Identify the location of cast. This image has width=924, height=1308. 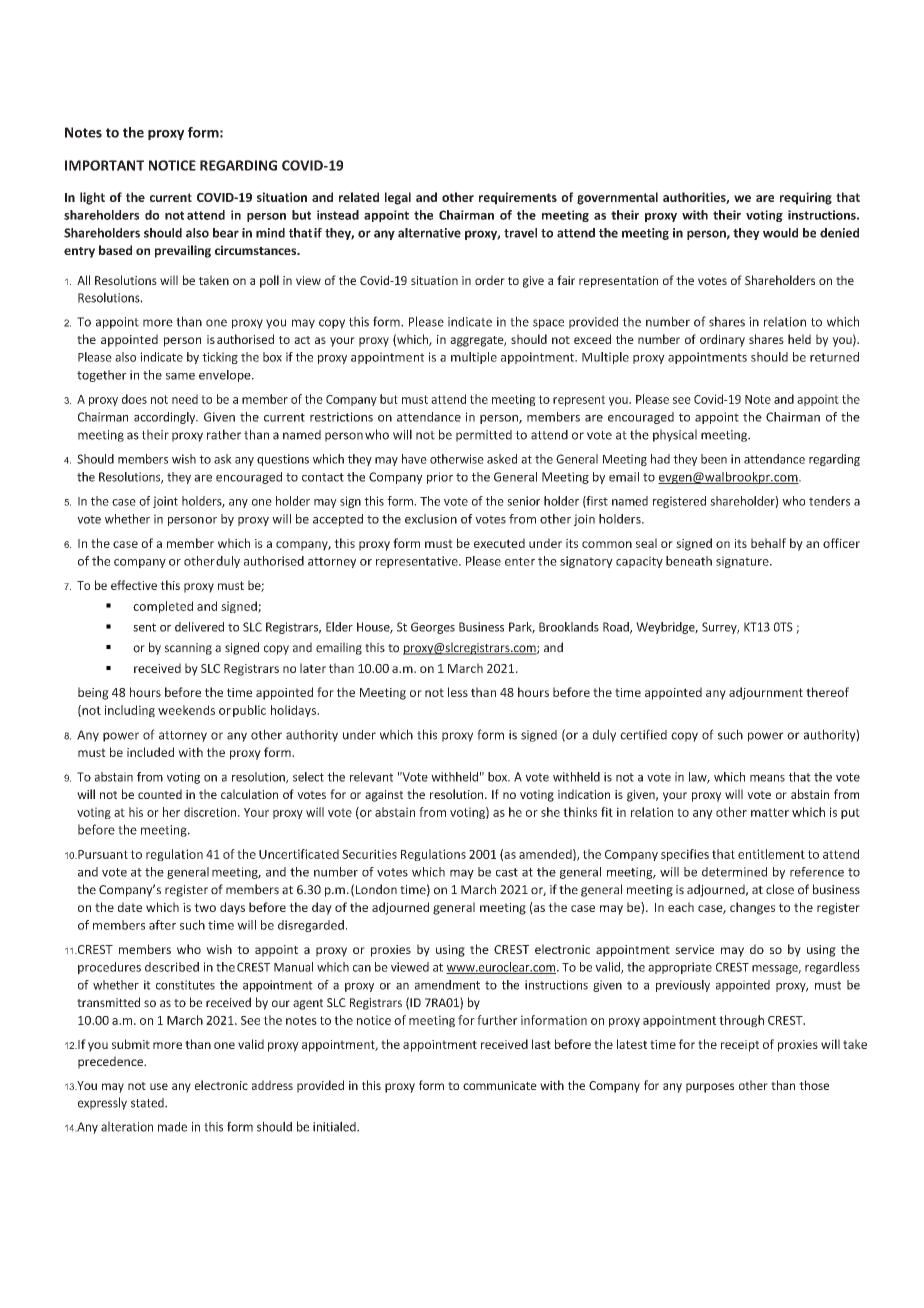
(507, 872).
